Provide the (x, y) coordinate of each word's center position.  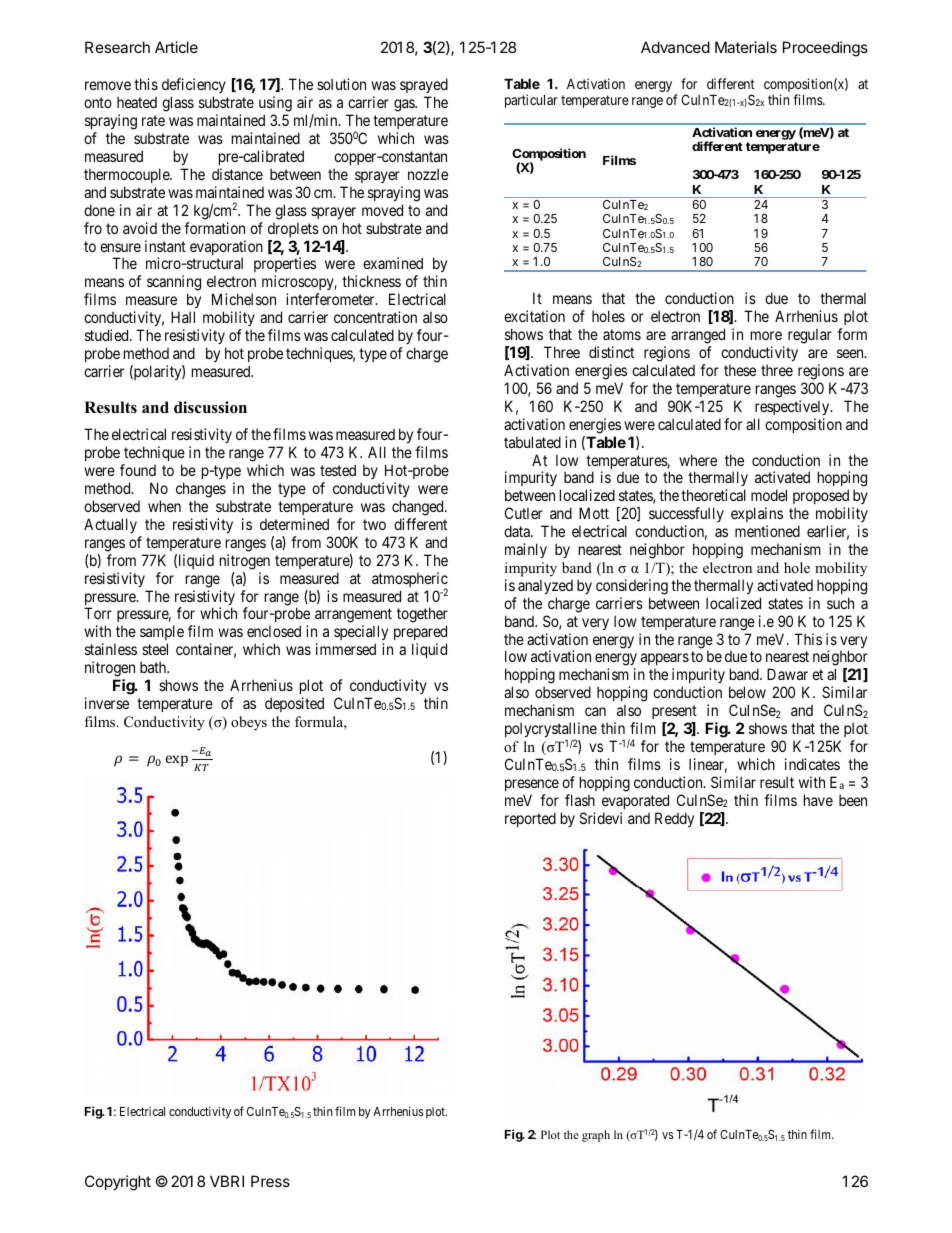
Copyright (118, 1183)
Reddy (674, 819)
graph (596, 1136)
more (766, 335)
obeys (249, 723)
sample (162, 634)
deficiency (194, 87)
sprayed (424, 87)
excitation (534, 316)
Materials (746, 47)
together (422, 616)
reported (530, 819)
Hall (183, 317)
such (840, 603)
